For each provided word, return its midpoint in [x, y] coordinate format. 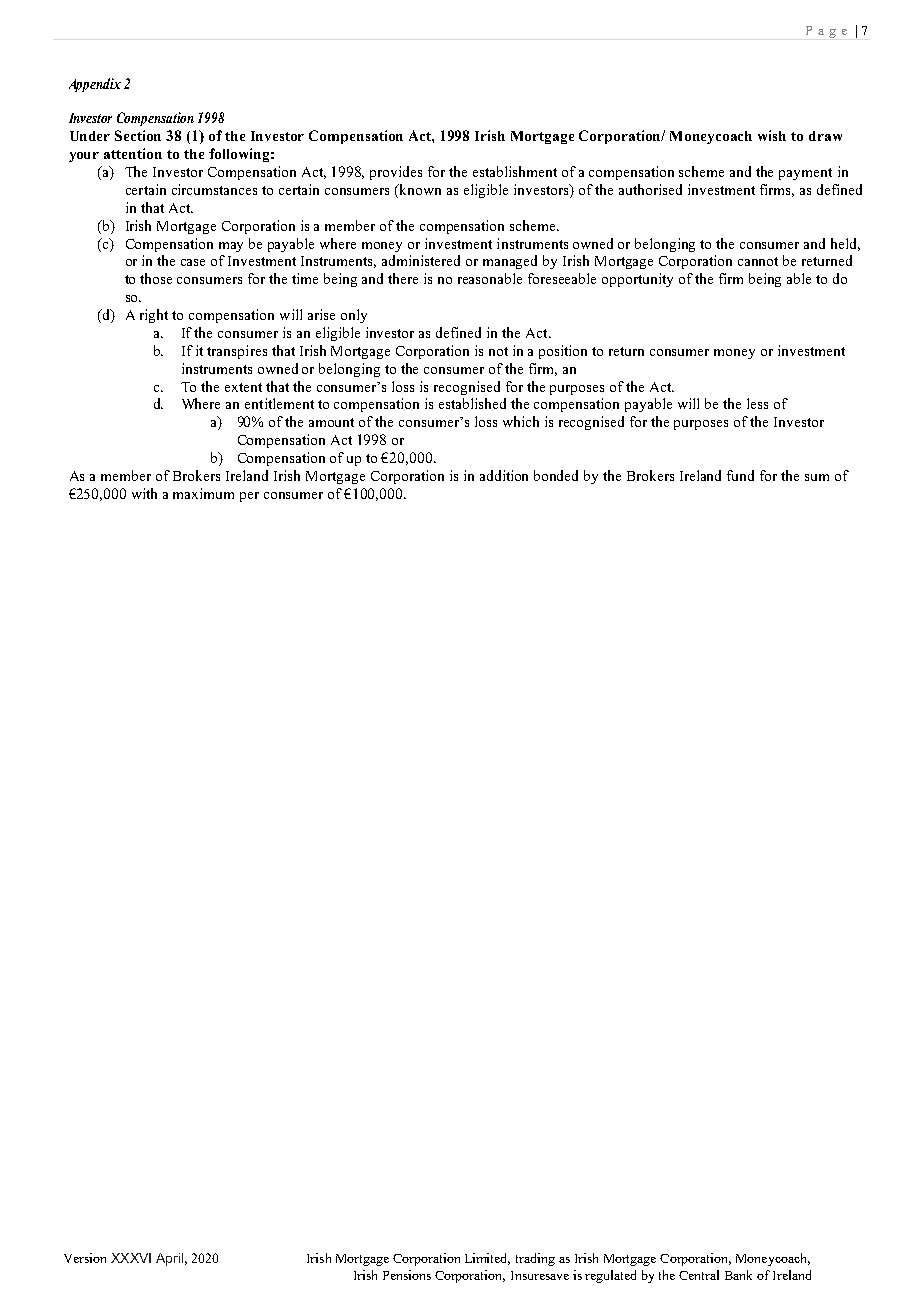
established [472, 403]
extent [243, 387]
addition [504, 475]
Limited [487, 1259]
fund [740, 475]
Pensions [407, 1275]
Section [138, 135]
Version [85, 1258]
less [757, 403]
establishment [515, 171]
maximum [203, 493]
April [169, 1259]
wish [772, 135]
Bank [738, 1275]
